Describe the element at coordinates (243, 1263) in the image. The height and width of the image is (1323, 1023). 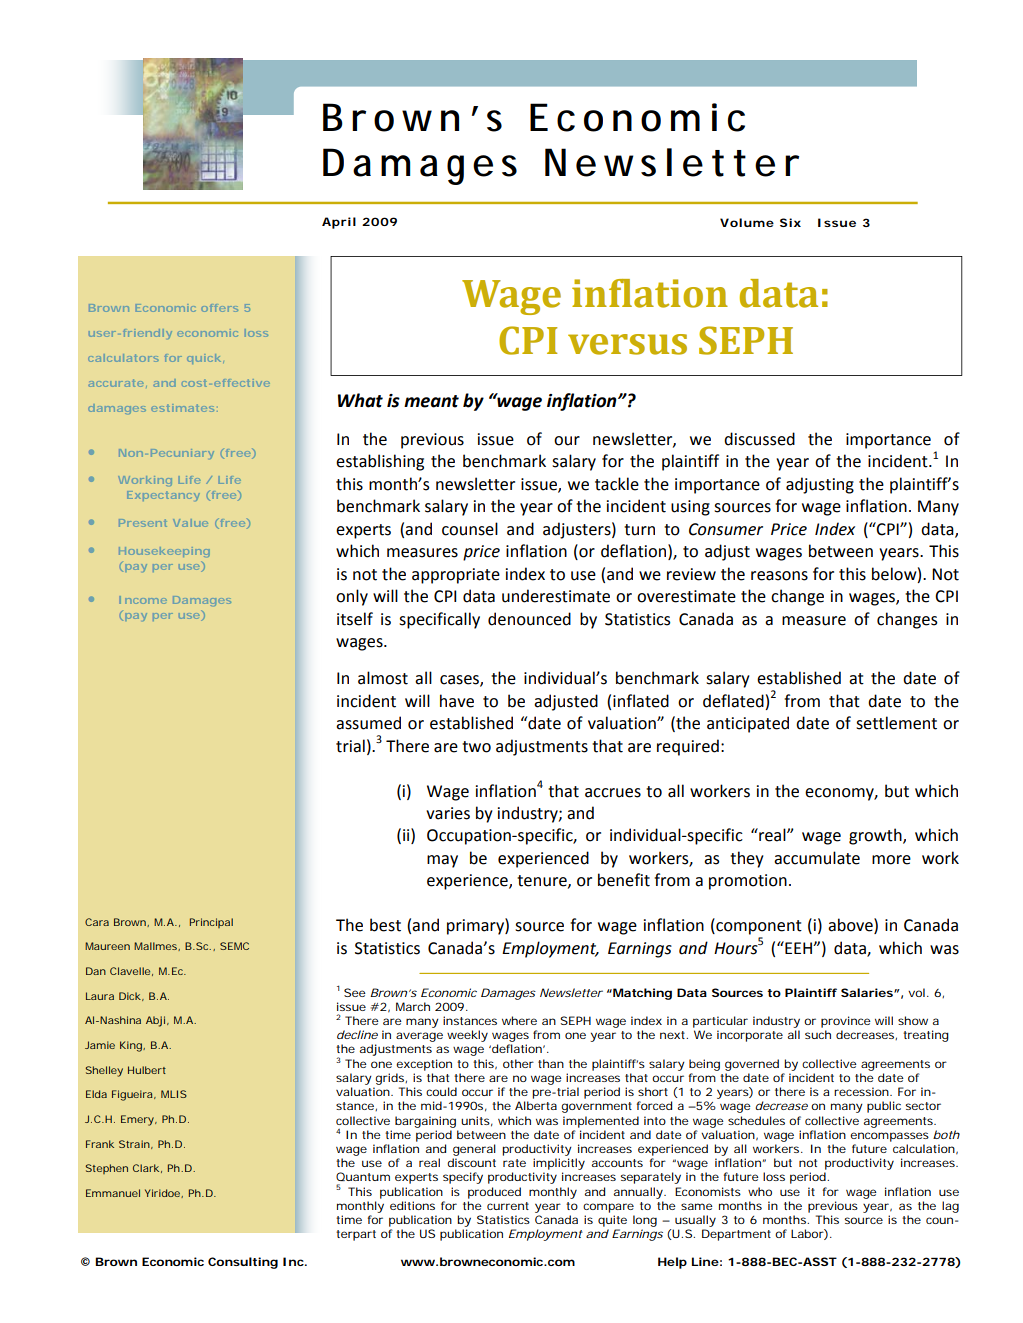
I see `Consulting` at that location.
